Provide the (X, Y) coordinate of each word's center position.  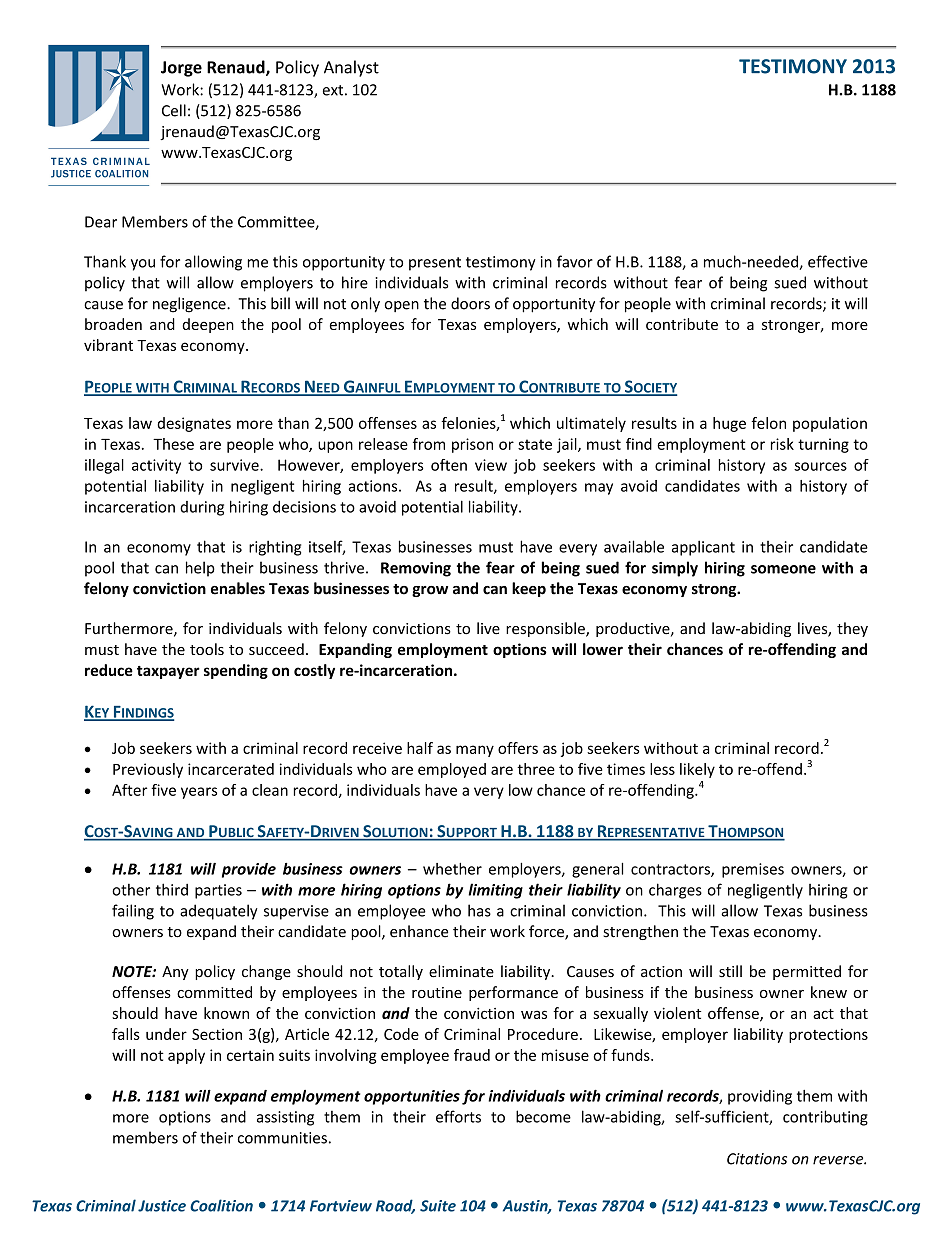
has (479, 910)
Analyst (351, 68)
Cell (174, 110)
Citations (757, 1159)
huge (729, 424)
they (852, 629)
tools (207, 649)
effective (838, 261)
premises (753, 870)
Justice (162, 1206)
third (172, 889)
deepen (208, 325)
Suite (438, 1206)
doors (470, 303)
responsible (546, 629)
